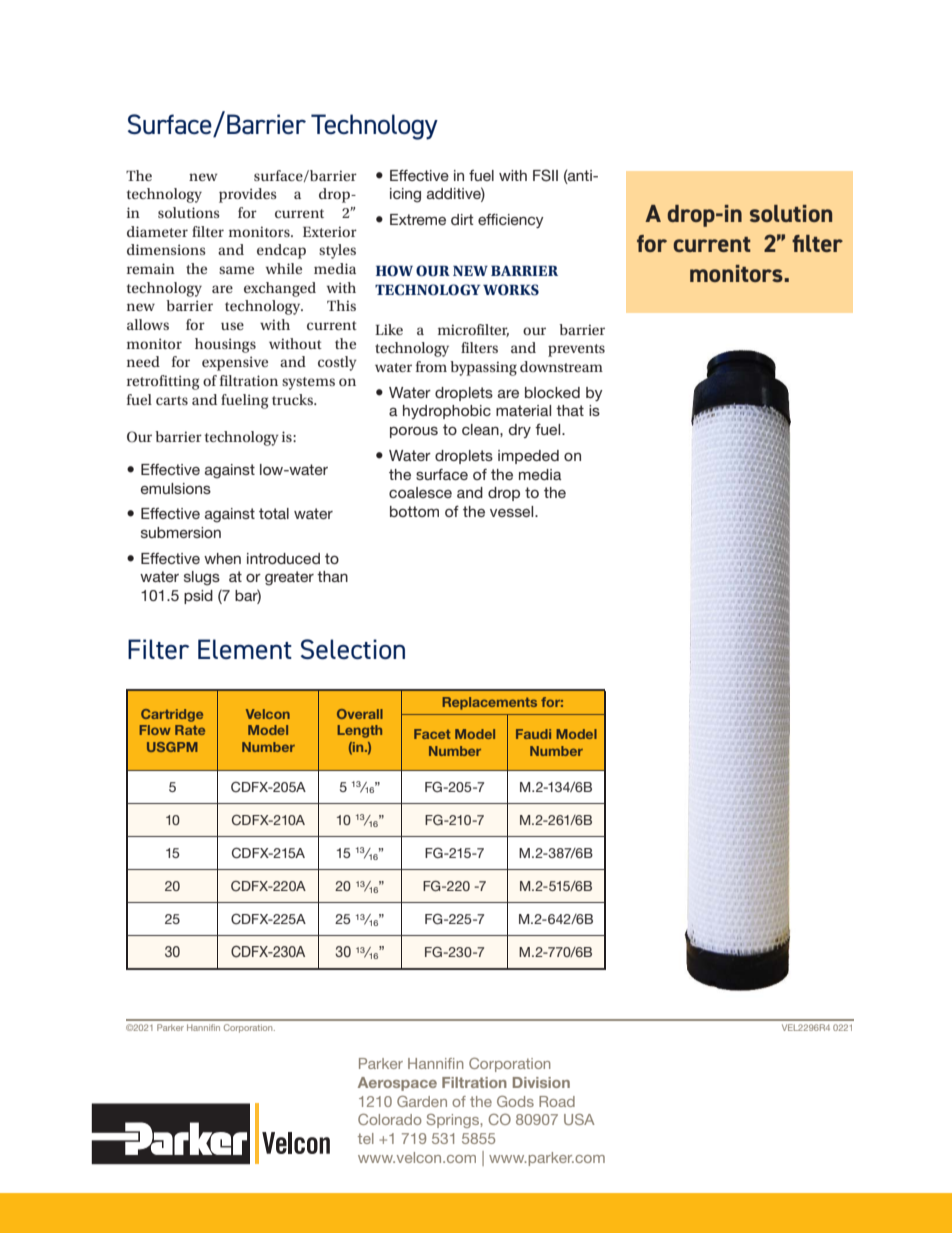 This page has height=1233, width=952. I want to click on Exterior, so click(330, 231).
